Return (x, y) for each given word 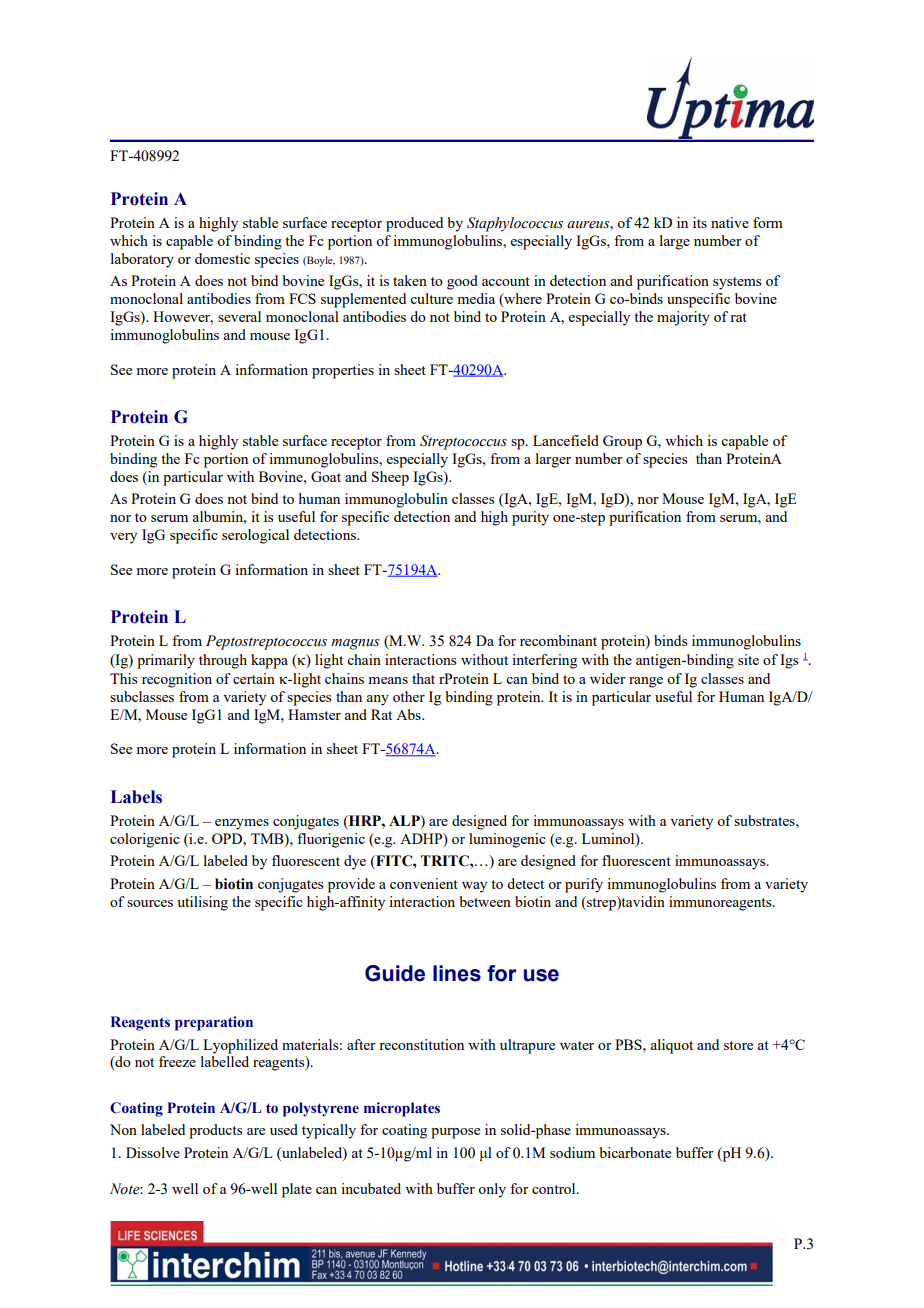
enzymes (242, 824)
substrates (765, 820)
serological (255, 536)
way (474, 887)
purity (530, 518)
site (748, 659)
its (700, 222)
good (462, 282)
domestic (222, 258)
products (216, 1131)
